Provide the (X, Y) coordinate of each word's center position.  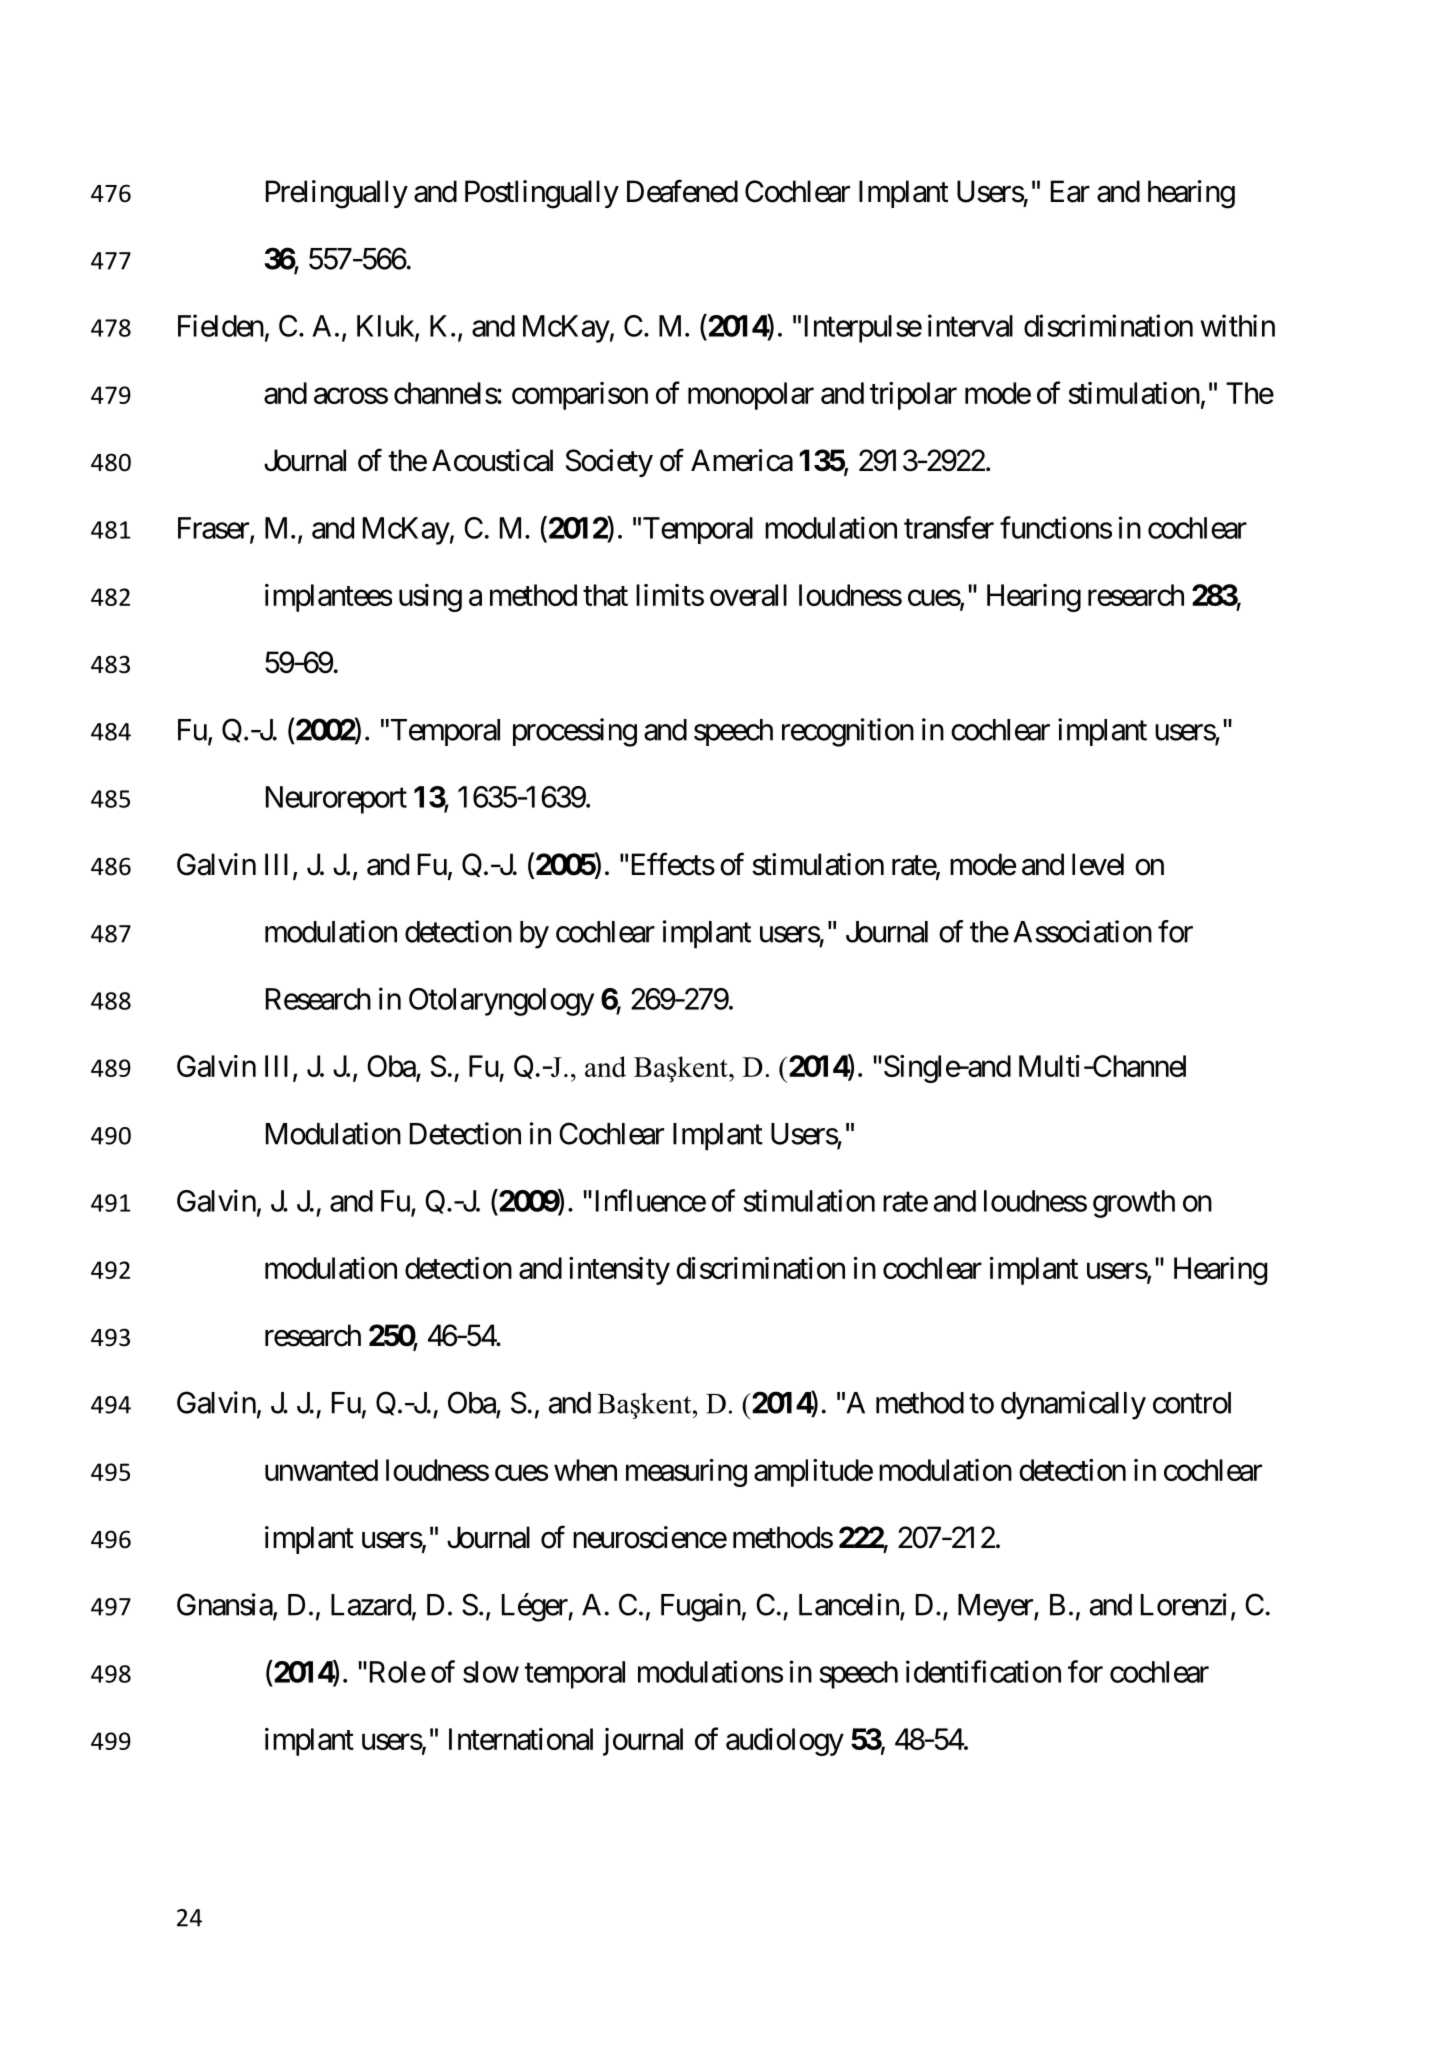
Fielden (221, 325)
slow (491, 1672)
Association (1082, 931)
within (1237, 325)
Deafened (682, 191)
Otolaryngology (501, 1002)
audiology (785, 1742)
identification (983, 1671)
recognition (848, 732)
